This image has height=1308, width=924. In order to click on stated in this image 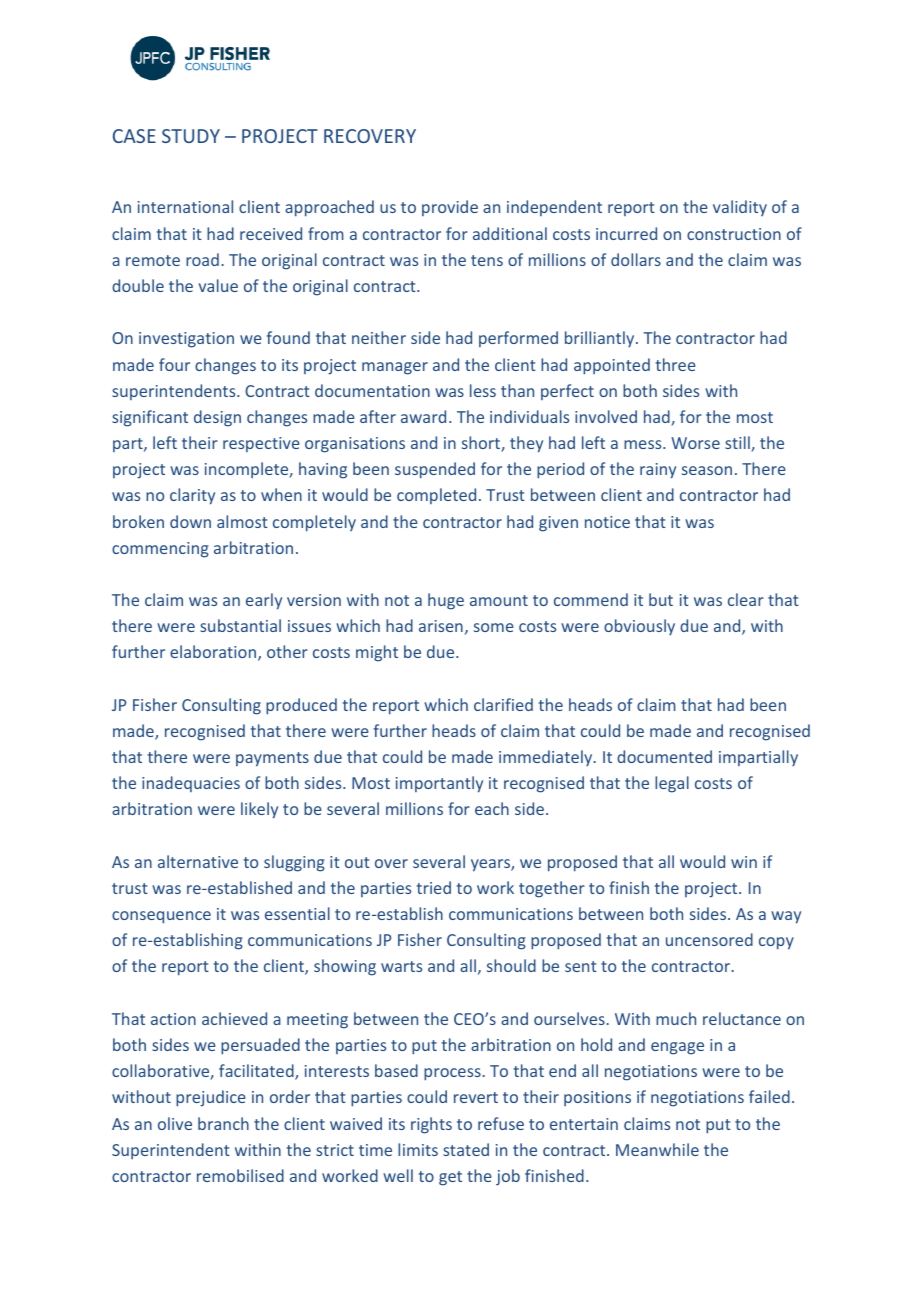, I will do `click(466, 1149)`.
